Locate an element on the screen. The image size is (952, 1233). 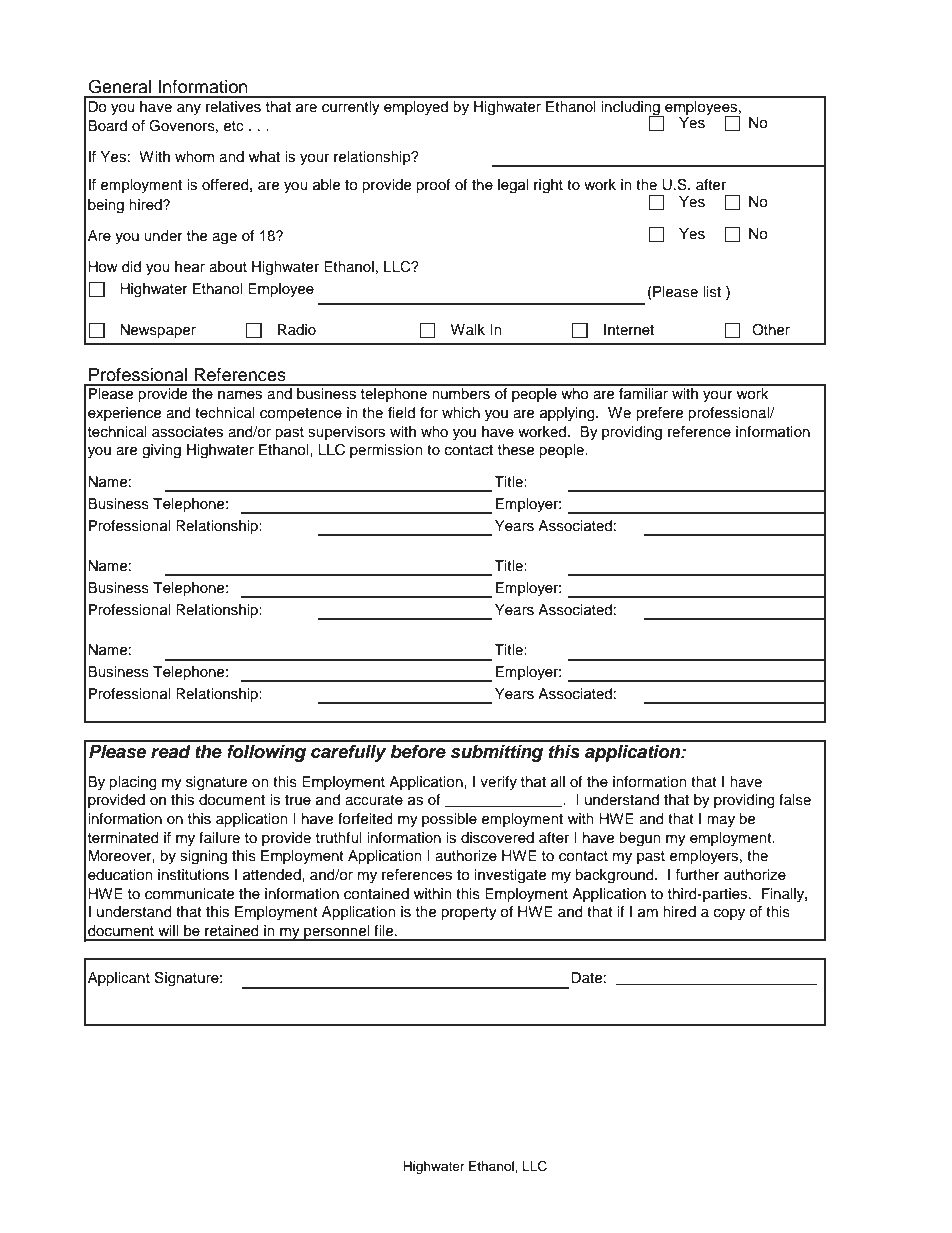
Newspaper is located at coordinates (158, 331).
